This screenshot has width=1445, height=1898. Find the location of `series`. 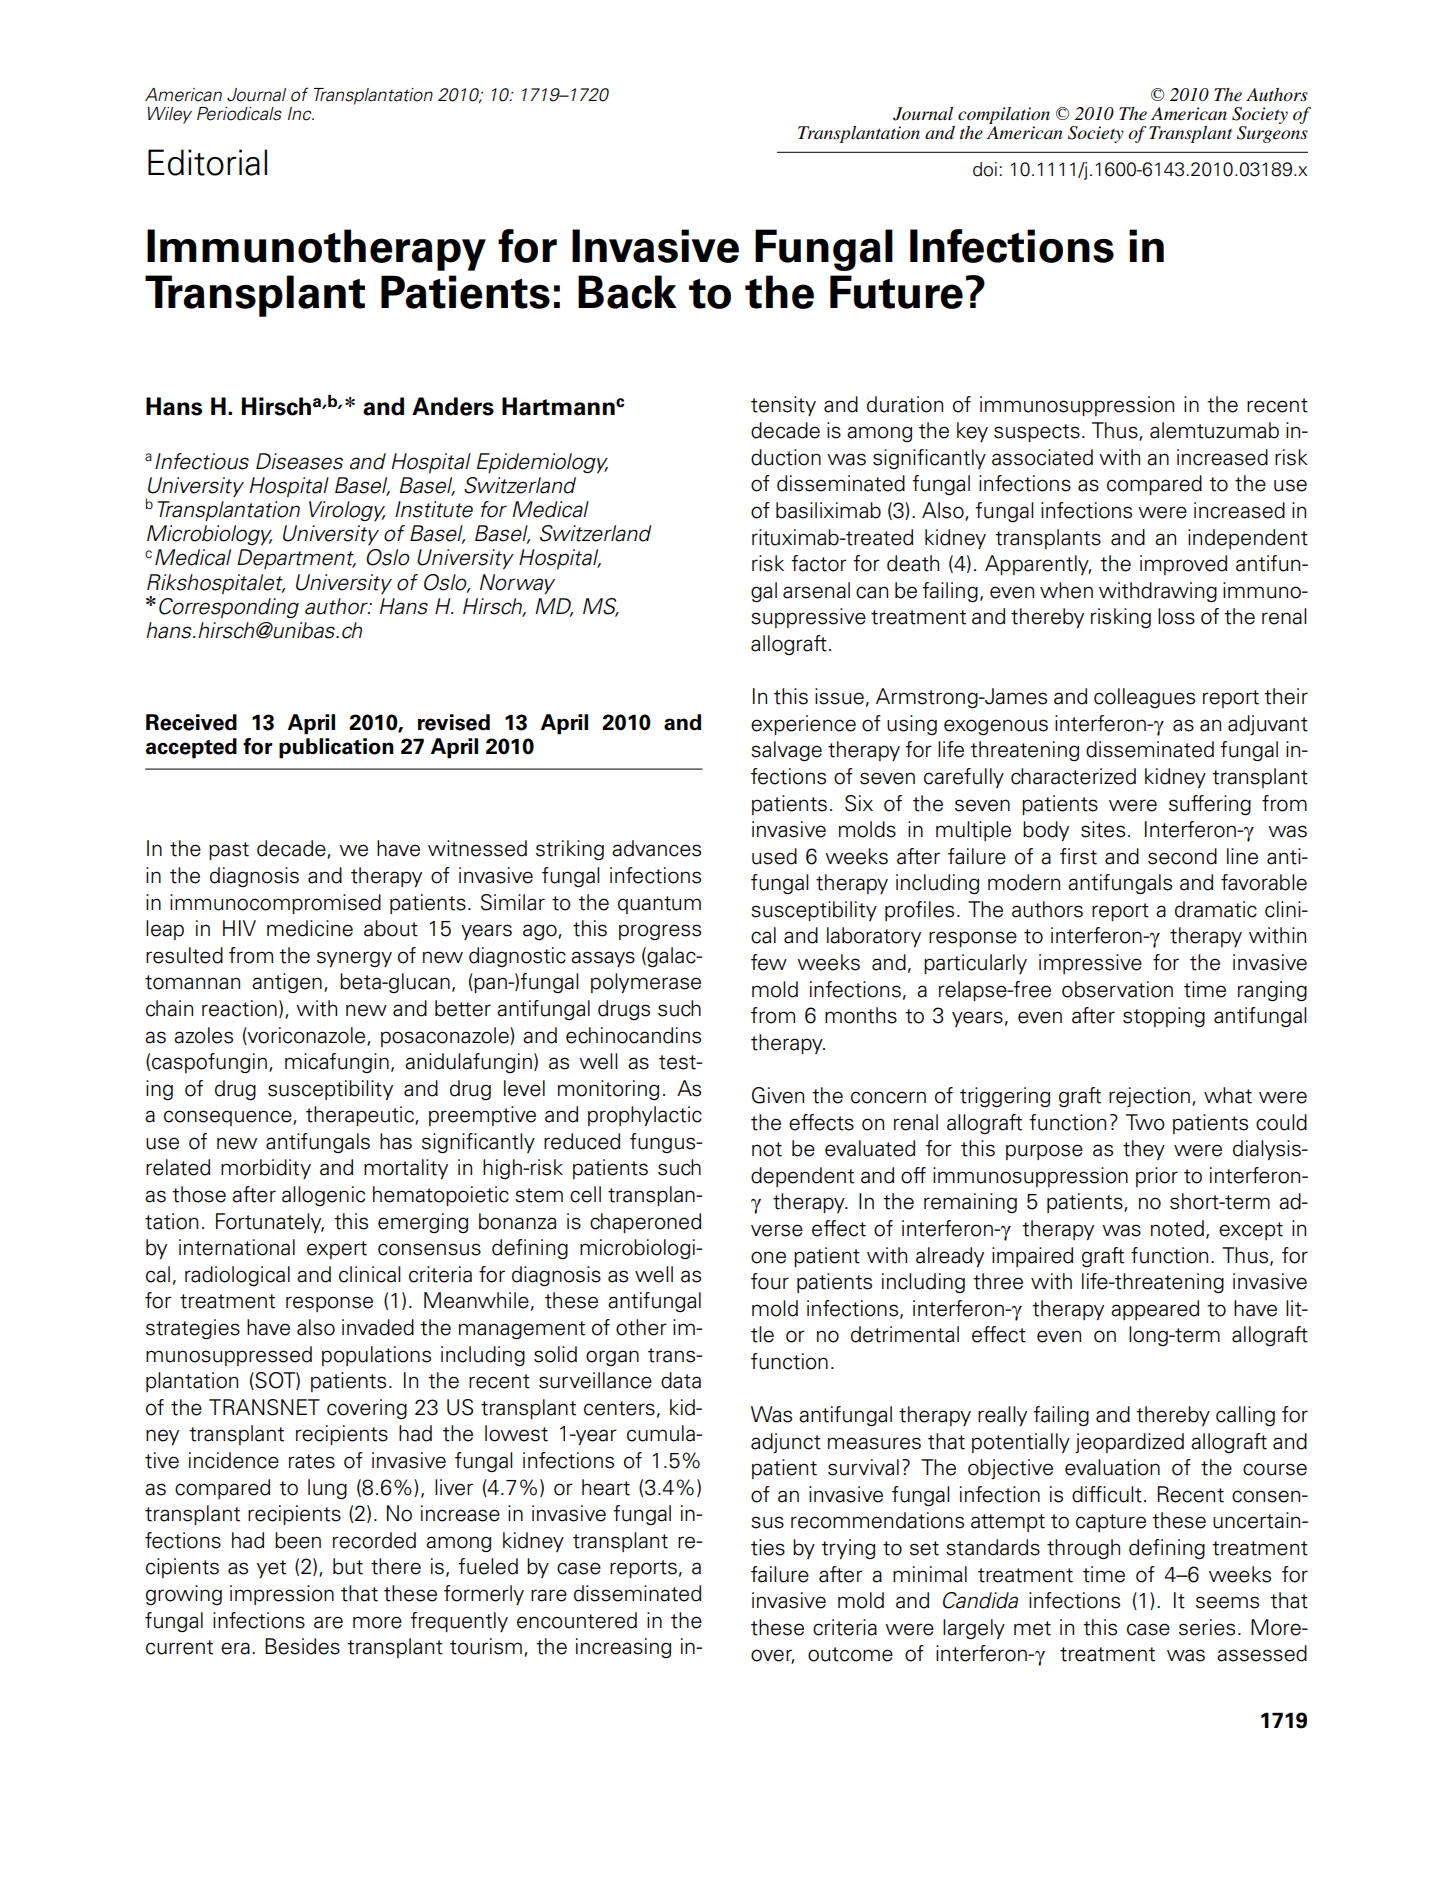

series is located at coordinates (1207, 1627).
